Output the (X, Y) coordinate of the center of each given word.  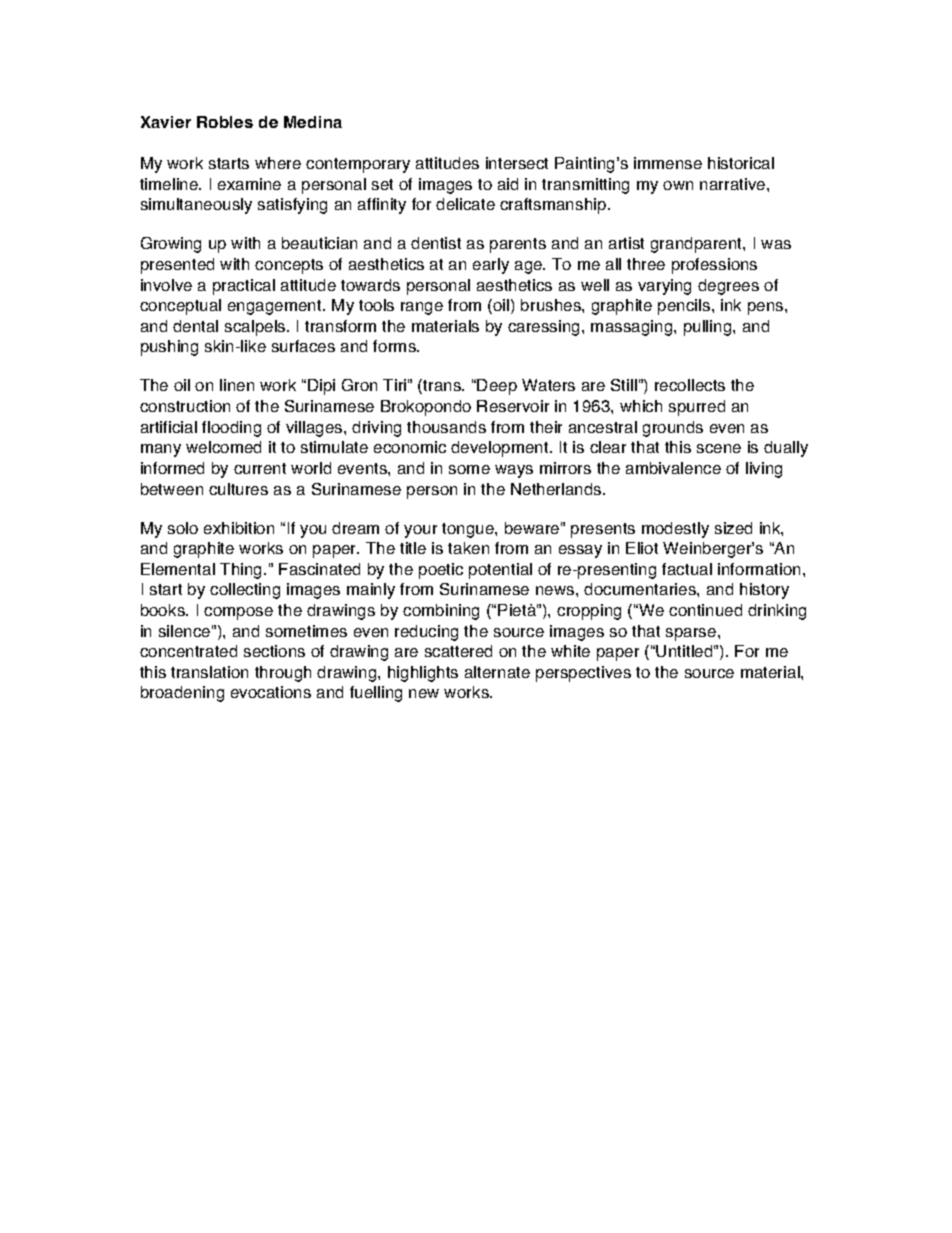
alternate (497, 672)
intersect (517, 163)
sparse (692, 634)
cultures (238, 489)
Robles (225, 122)
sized (733, 528)
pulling (709, 328)
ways (514, 471)
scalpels (256, 328)
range (422, 308)
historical (741, 163)
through (283, 674)
